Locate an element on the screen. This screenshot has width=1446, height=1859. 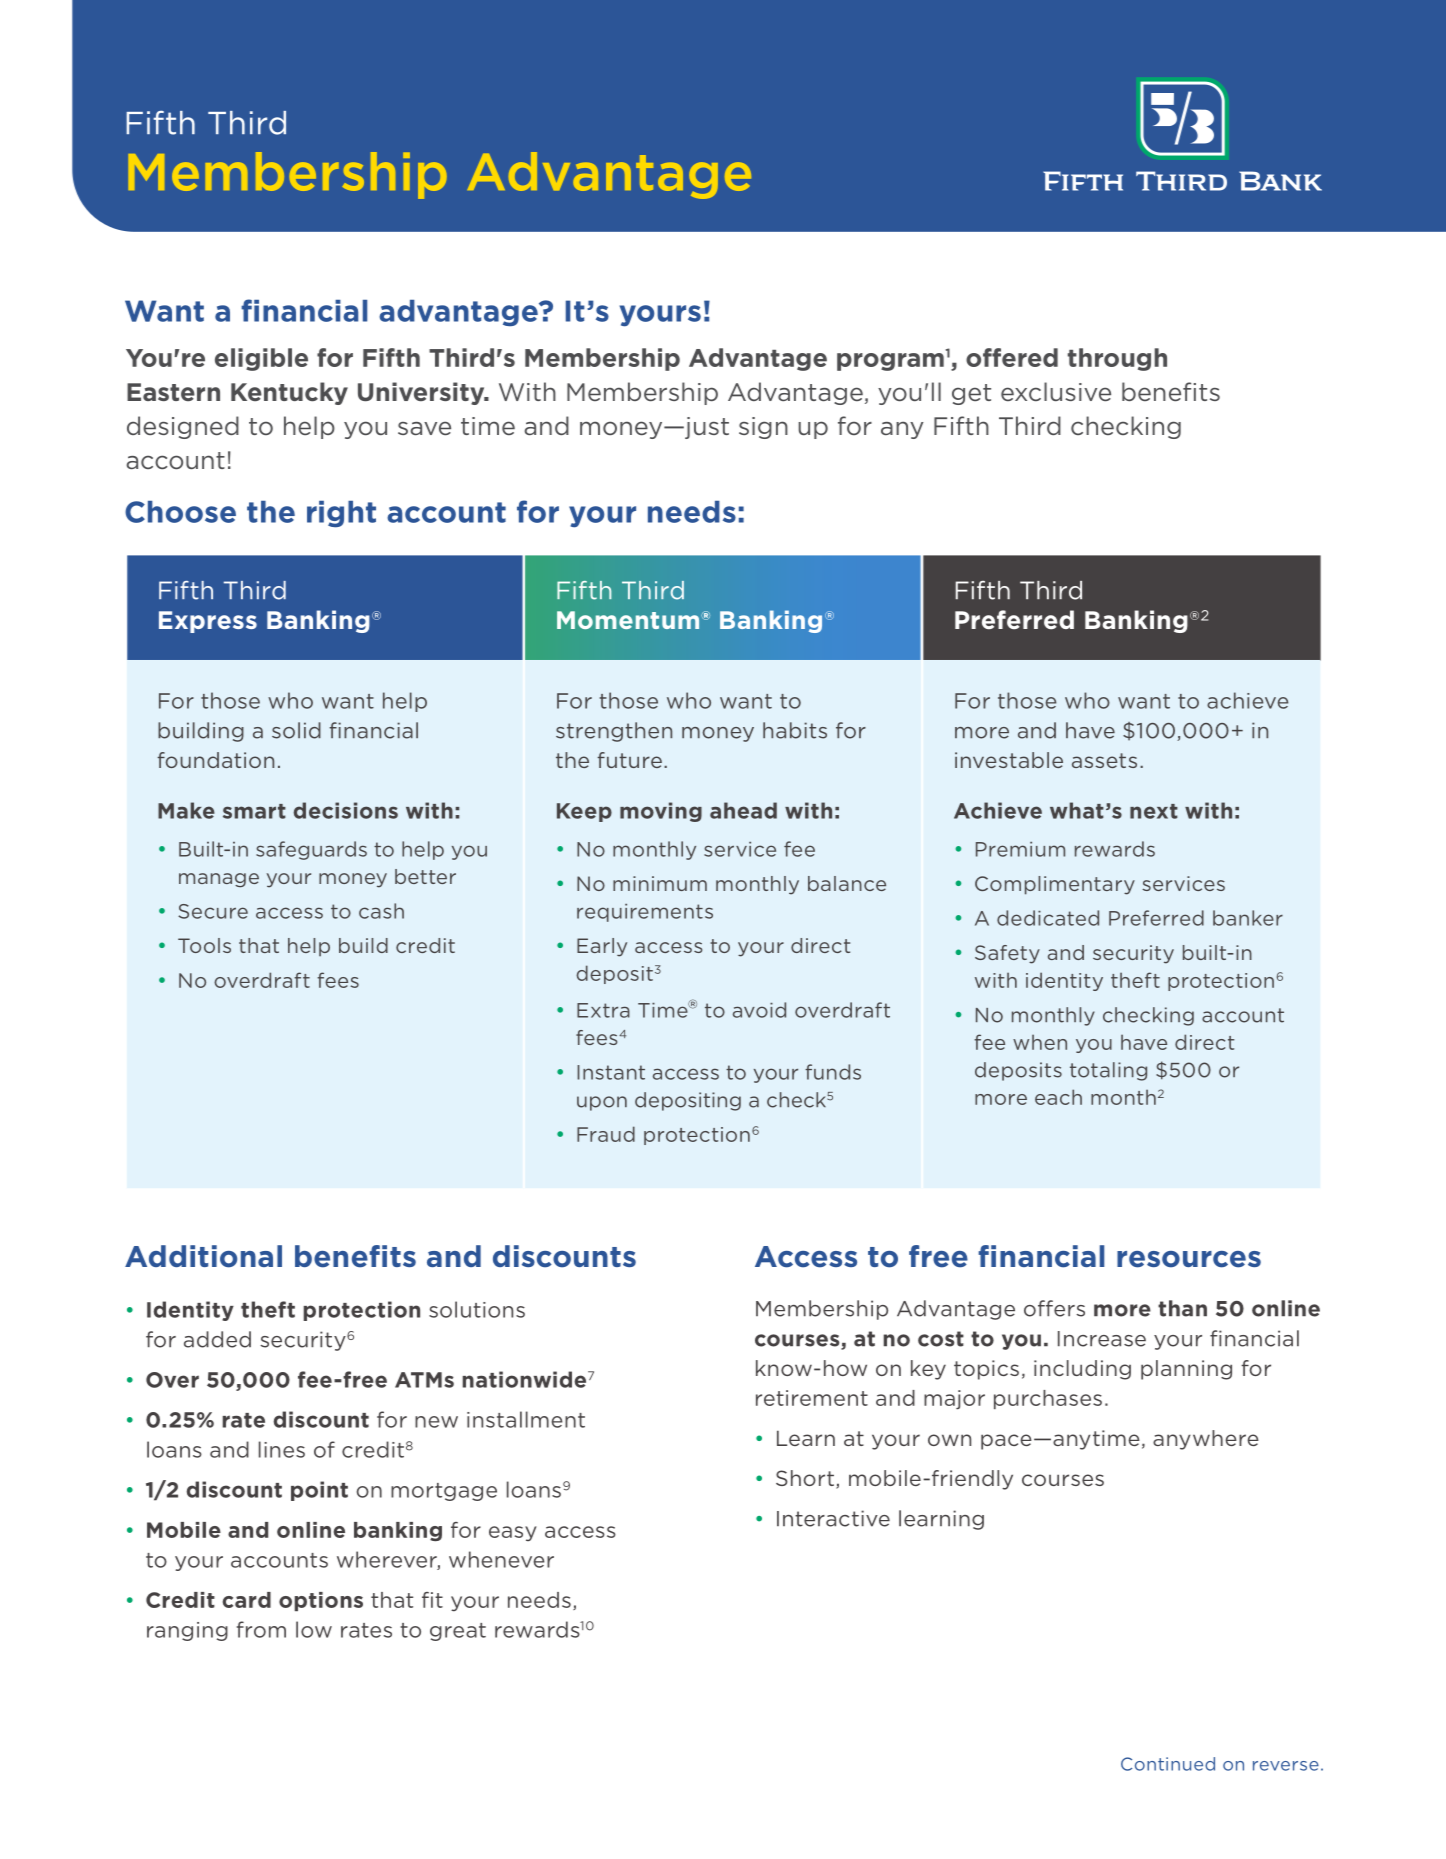
totaling is located at coordinates (1108, 1071).
